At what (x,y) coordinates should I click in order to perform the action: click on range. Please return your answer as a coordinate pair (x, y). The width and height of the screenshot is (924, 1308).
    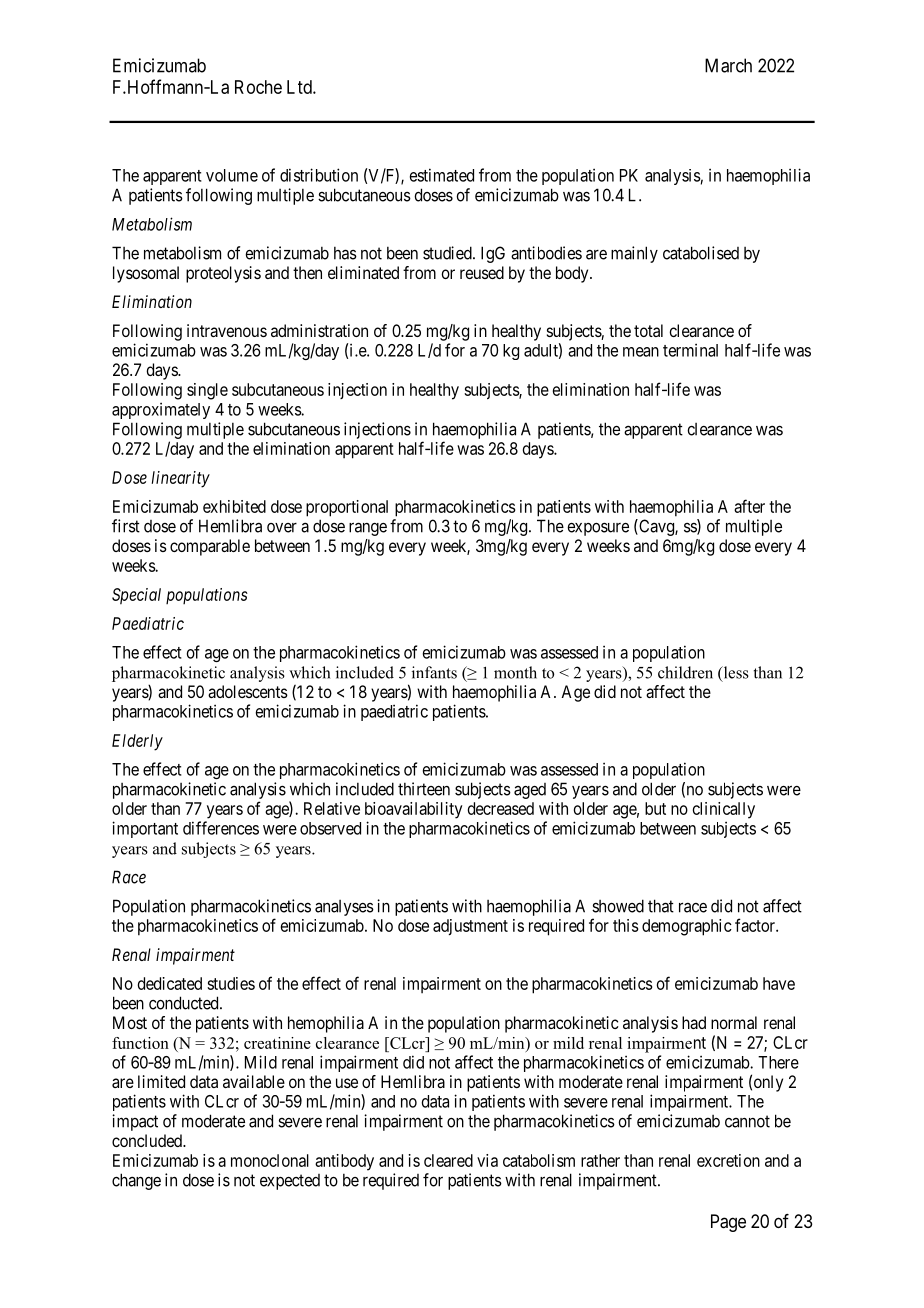
    Looking at the image, I should click on (368, 529).
